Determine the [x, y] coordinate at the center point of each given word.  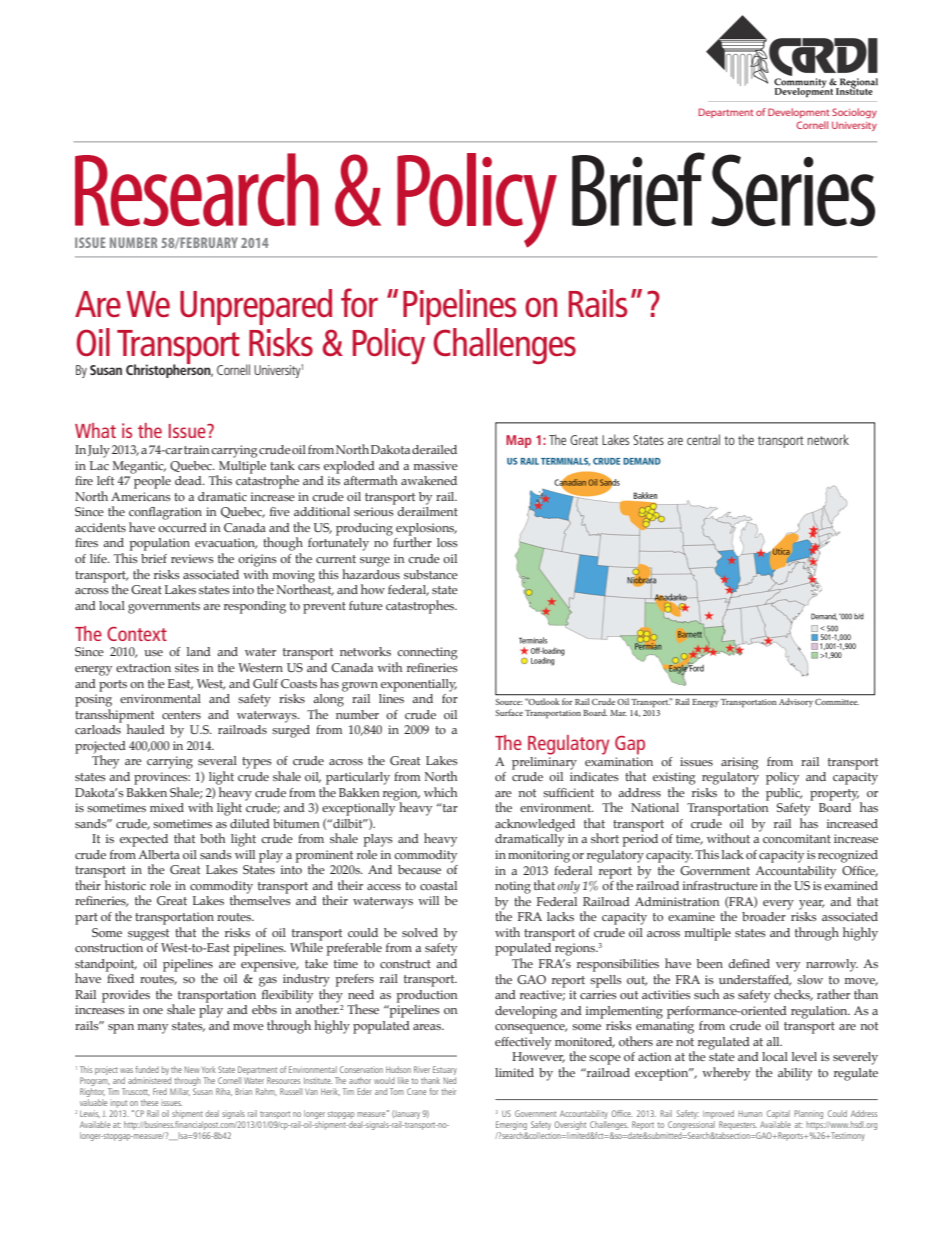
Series [793, 190]
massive [436, 465]
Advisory [796, 702]
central [703, 439]
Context [137, 634]
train [197, 449]
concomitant [797, 838]
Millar [180, 1092]
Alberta [159, 854]
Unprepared [256, 307]
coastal [438, 885]
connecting [427, 653]
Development [798, 113]
